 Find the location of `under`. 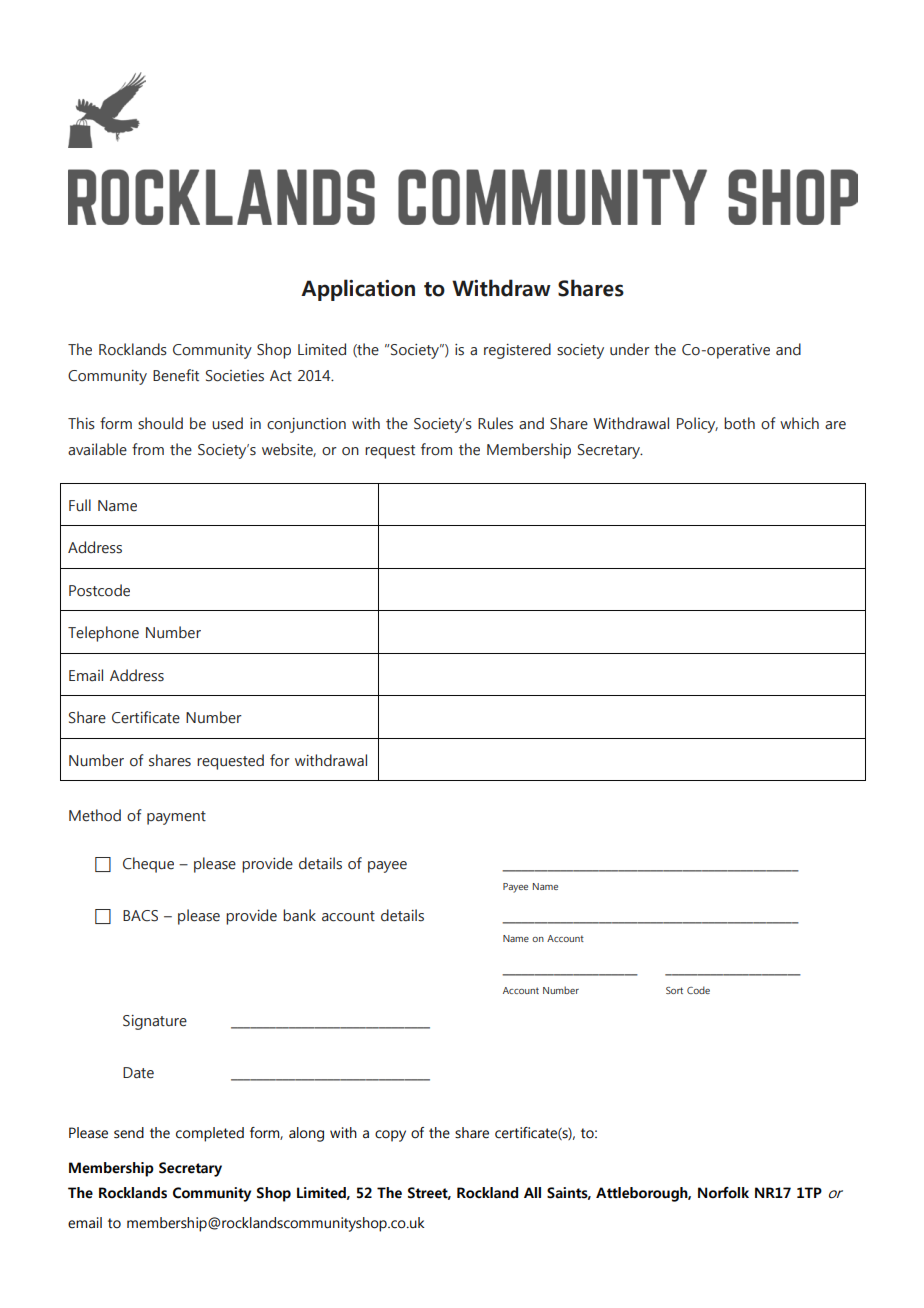

under is located at coordinates (630, 349).
